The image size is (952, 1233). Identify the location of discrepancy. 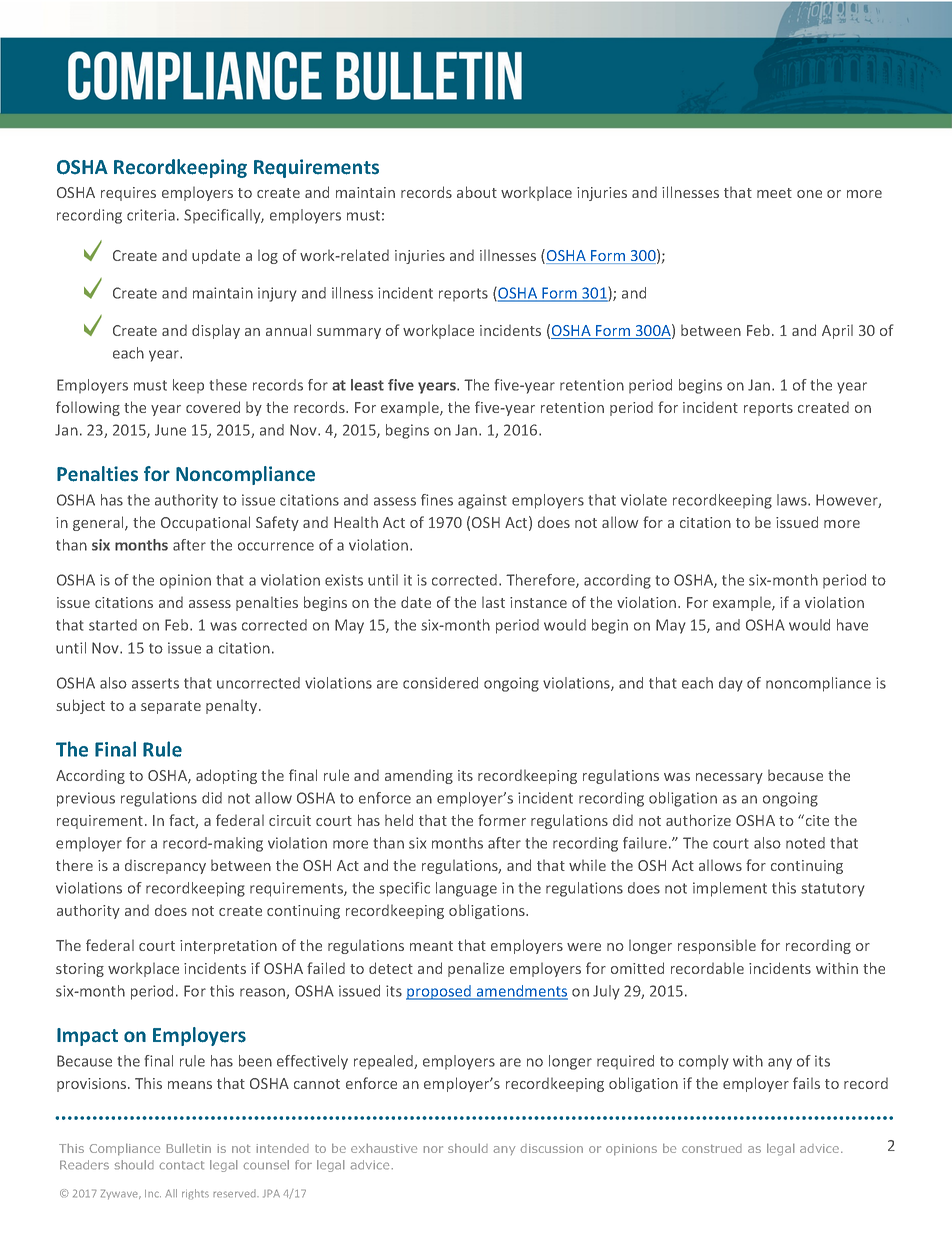
(165, 866).
